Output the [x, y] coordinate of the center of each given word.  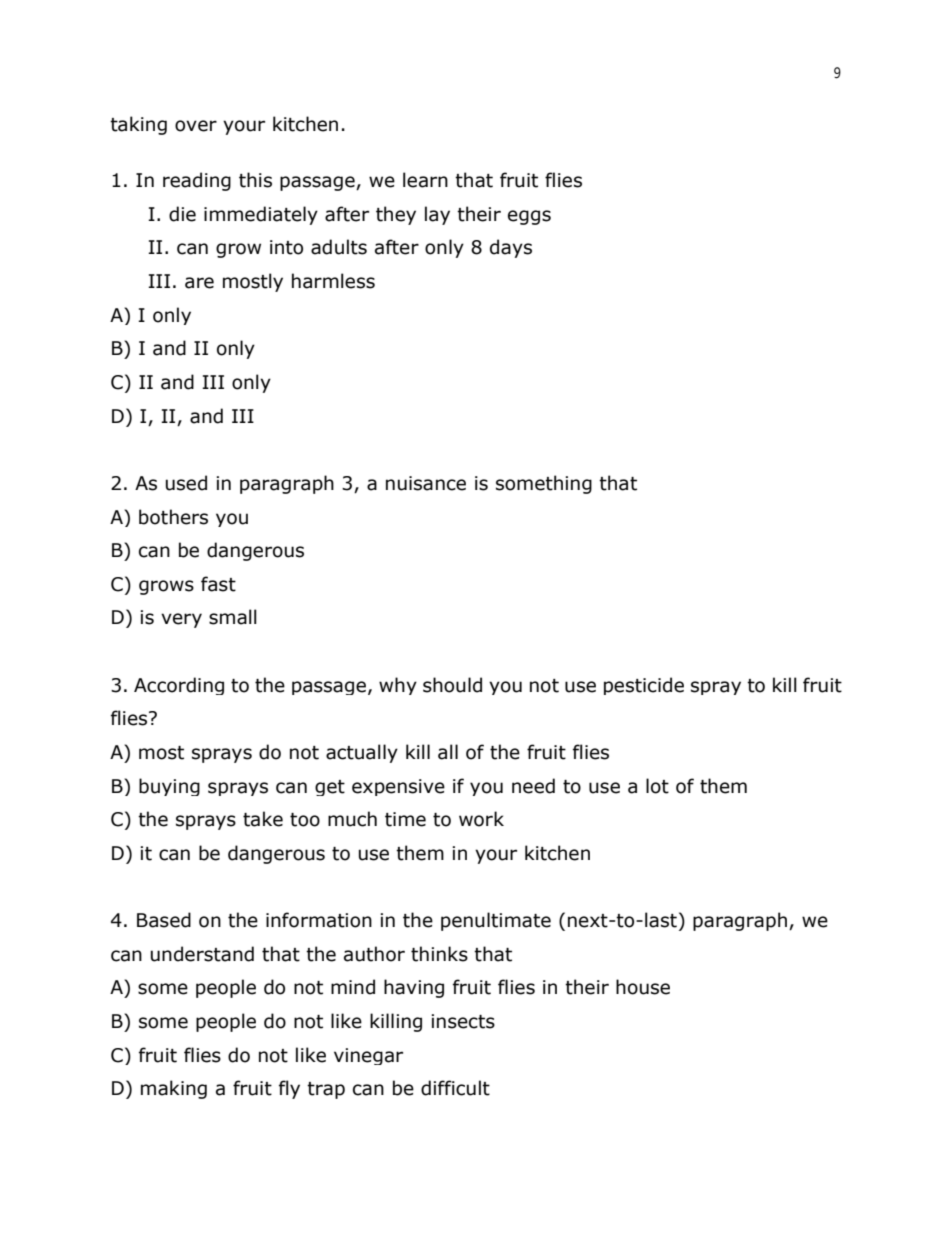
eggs [529, 217]
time [405, 819]
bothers [173, 517]
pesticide [644, 686]
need [533, 786]
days [511, 248]
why [398, 686]
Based [164, 920]
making [174, 1089]
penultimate [496, 921]
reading [197, 181]
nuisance [426, 483]
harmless [333, 281]
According [179, 686]
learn [425, 180]
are [199, 283]
